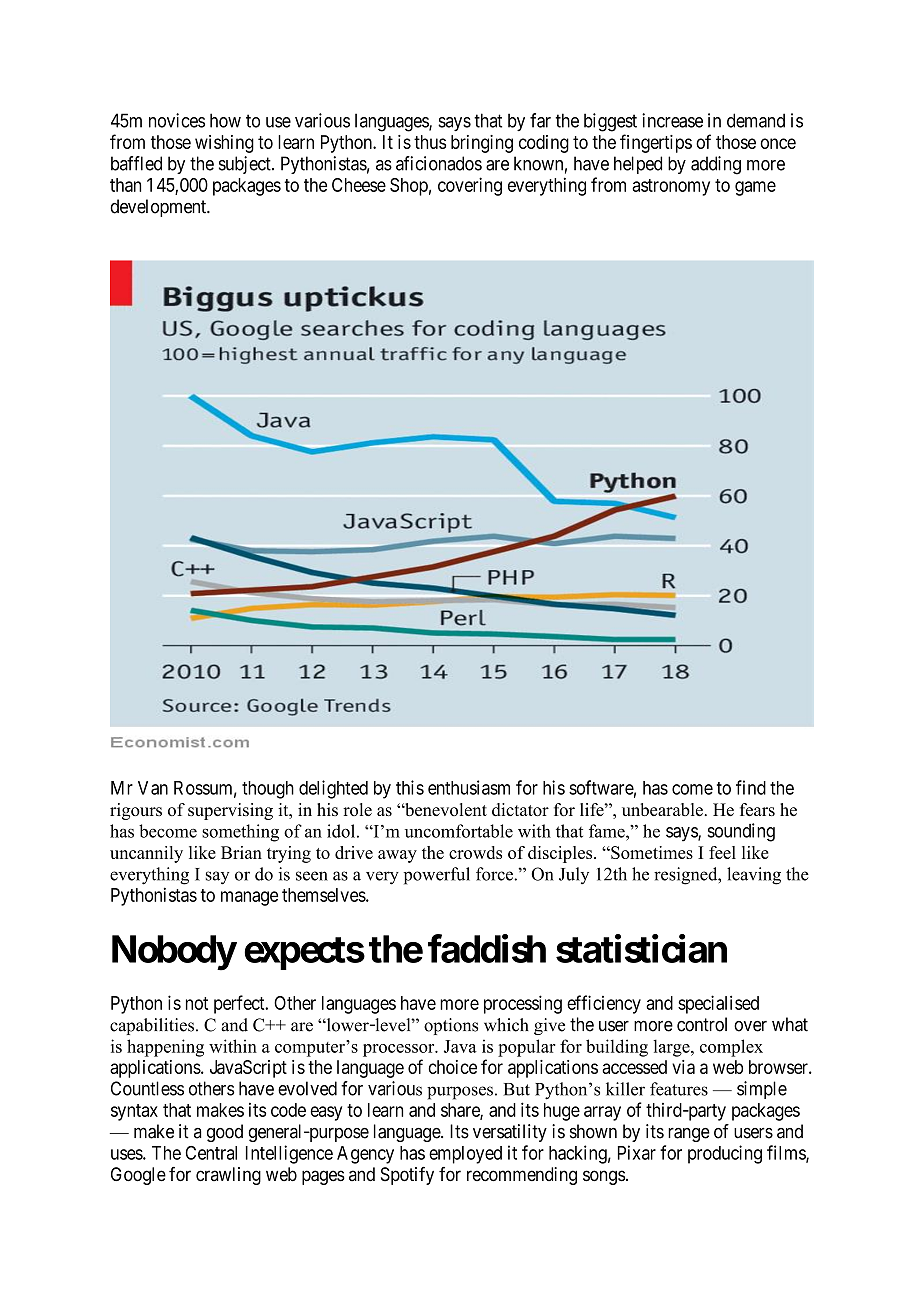  What do you see at coordinates (439, 163) in the screenshot?
I see `aficionados` at bounding box center [439, 163].
